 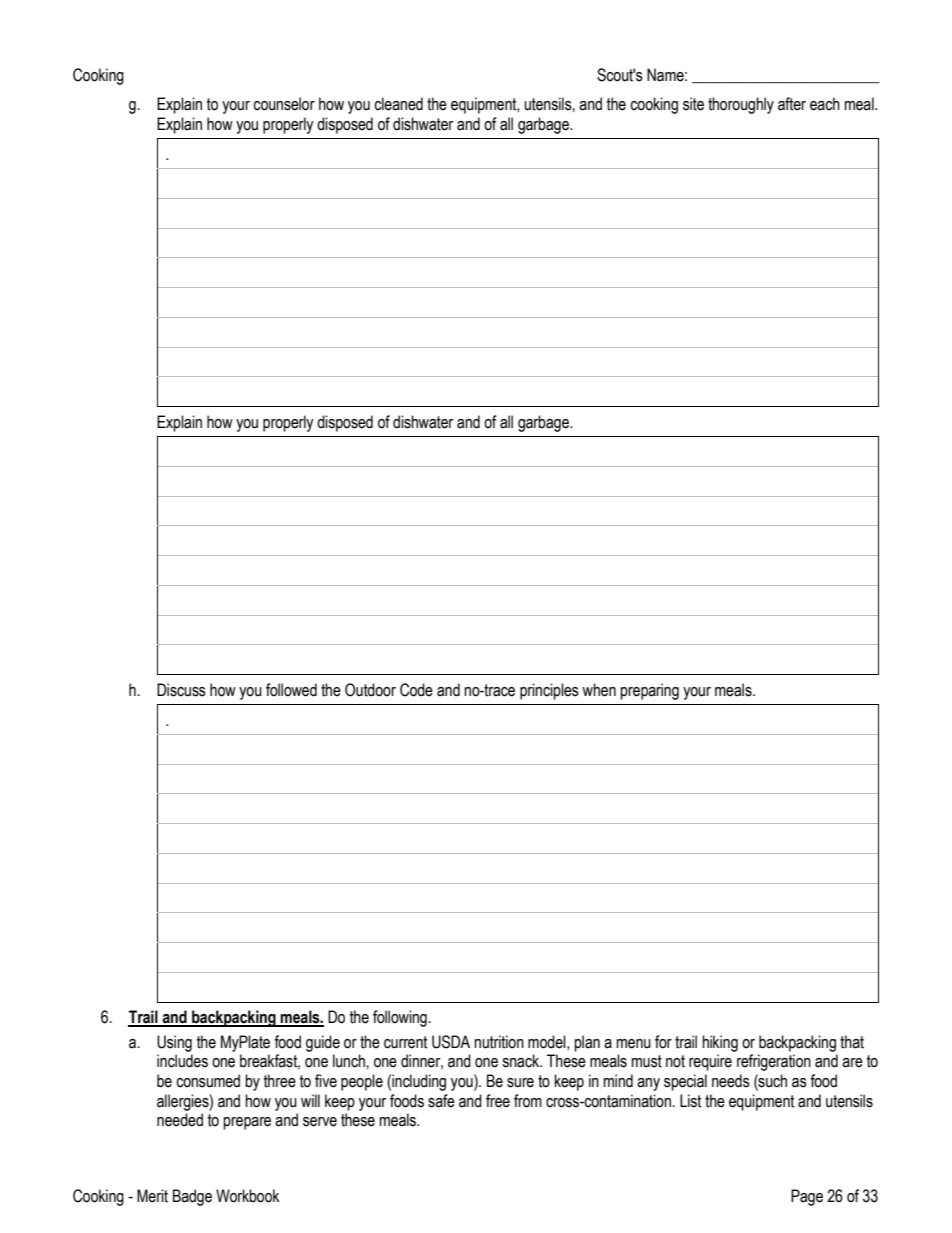 I want to click on followed, so click(x=291, y=690).
